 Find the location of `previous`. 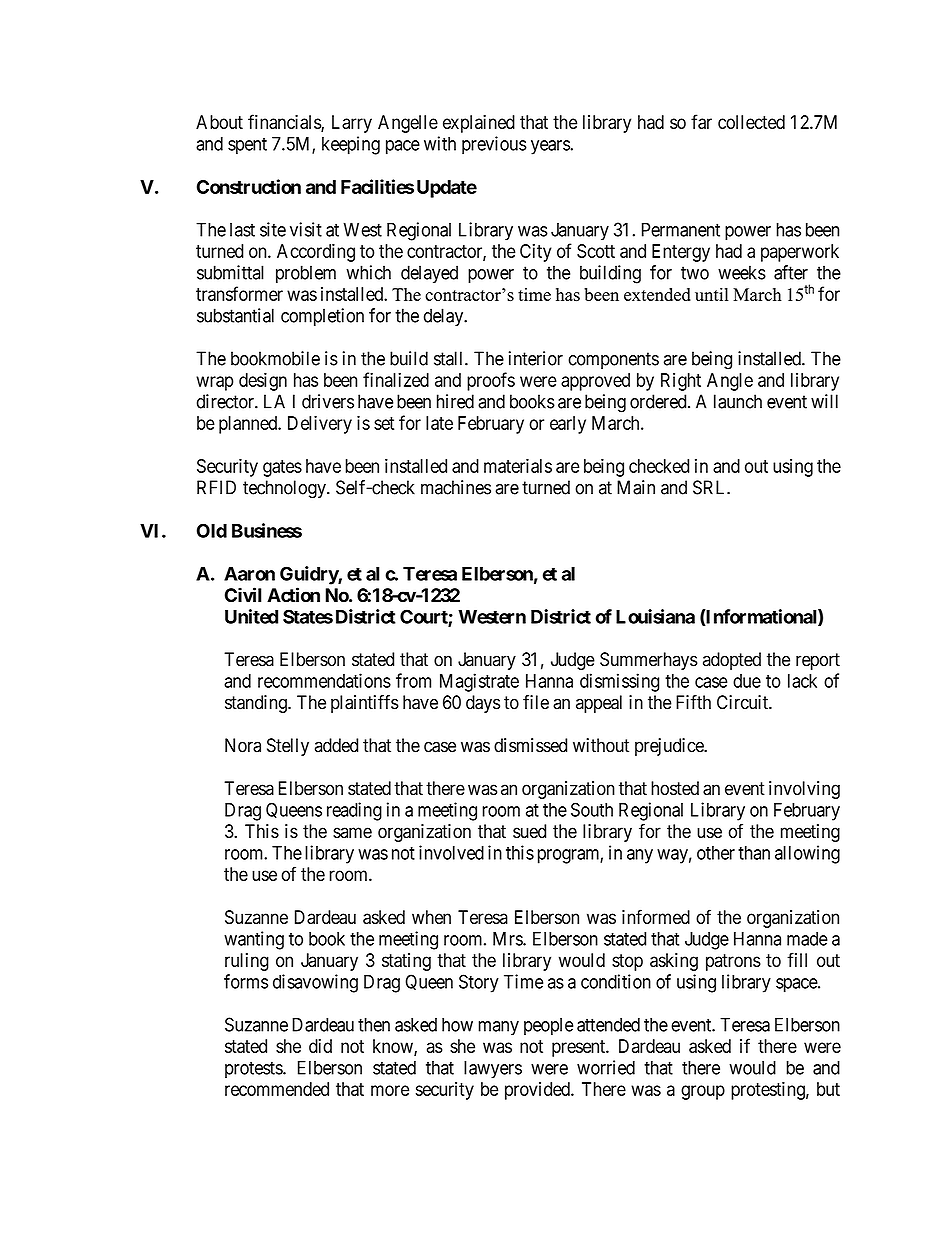

previous is located at coordinates (494, 145).
